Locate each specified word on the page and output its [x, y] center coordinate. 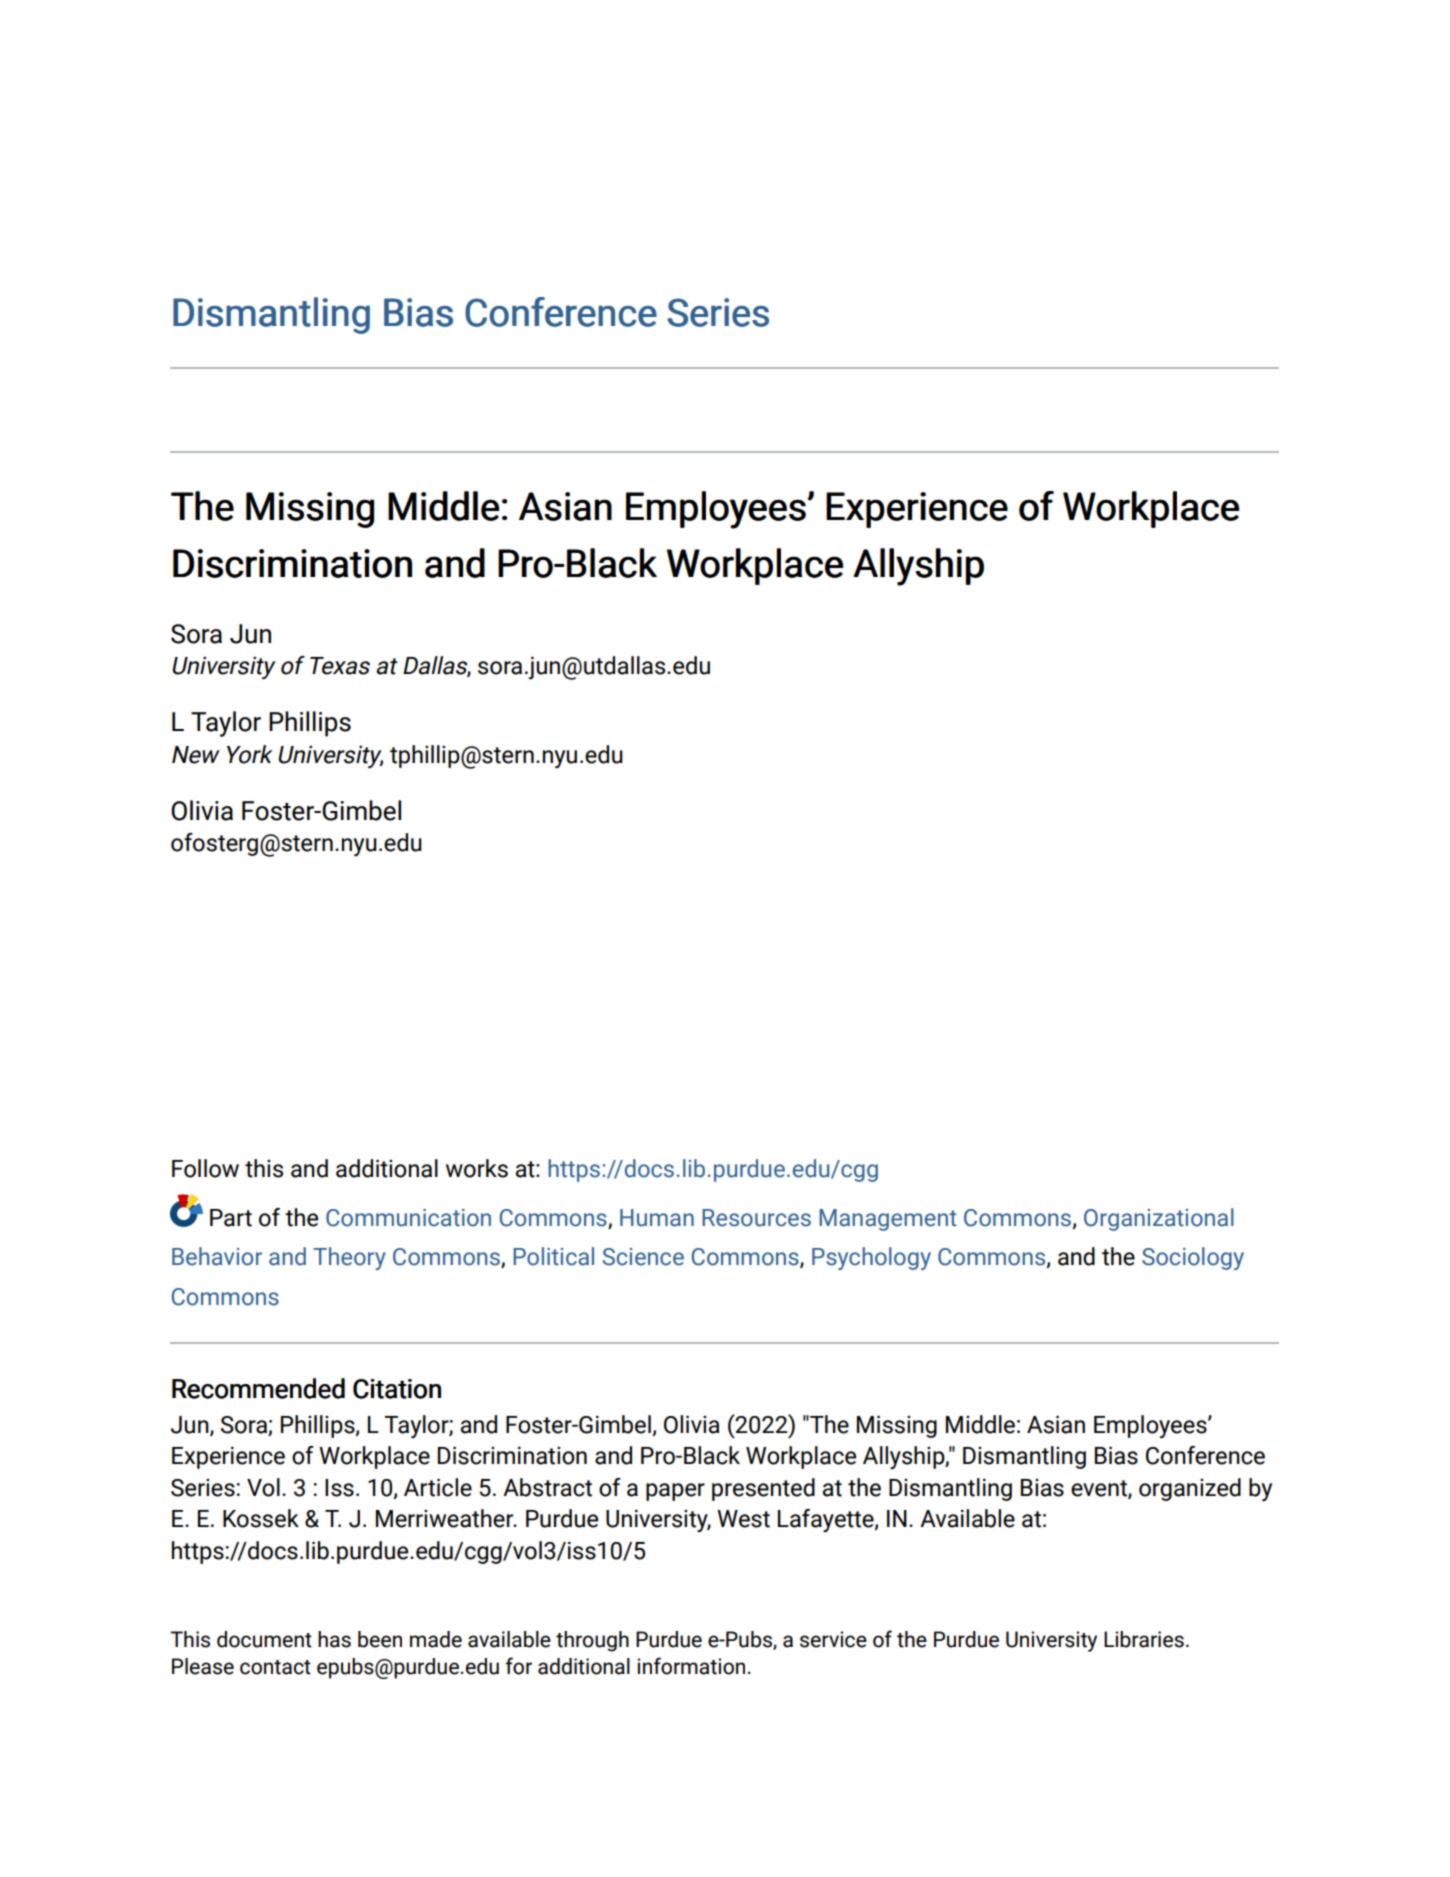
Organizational [1159, 1219]
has [334, 1639]
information [692, 1666]
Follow [205, 1168]
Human [657, 1218]
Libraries [1144, 1639]
